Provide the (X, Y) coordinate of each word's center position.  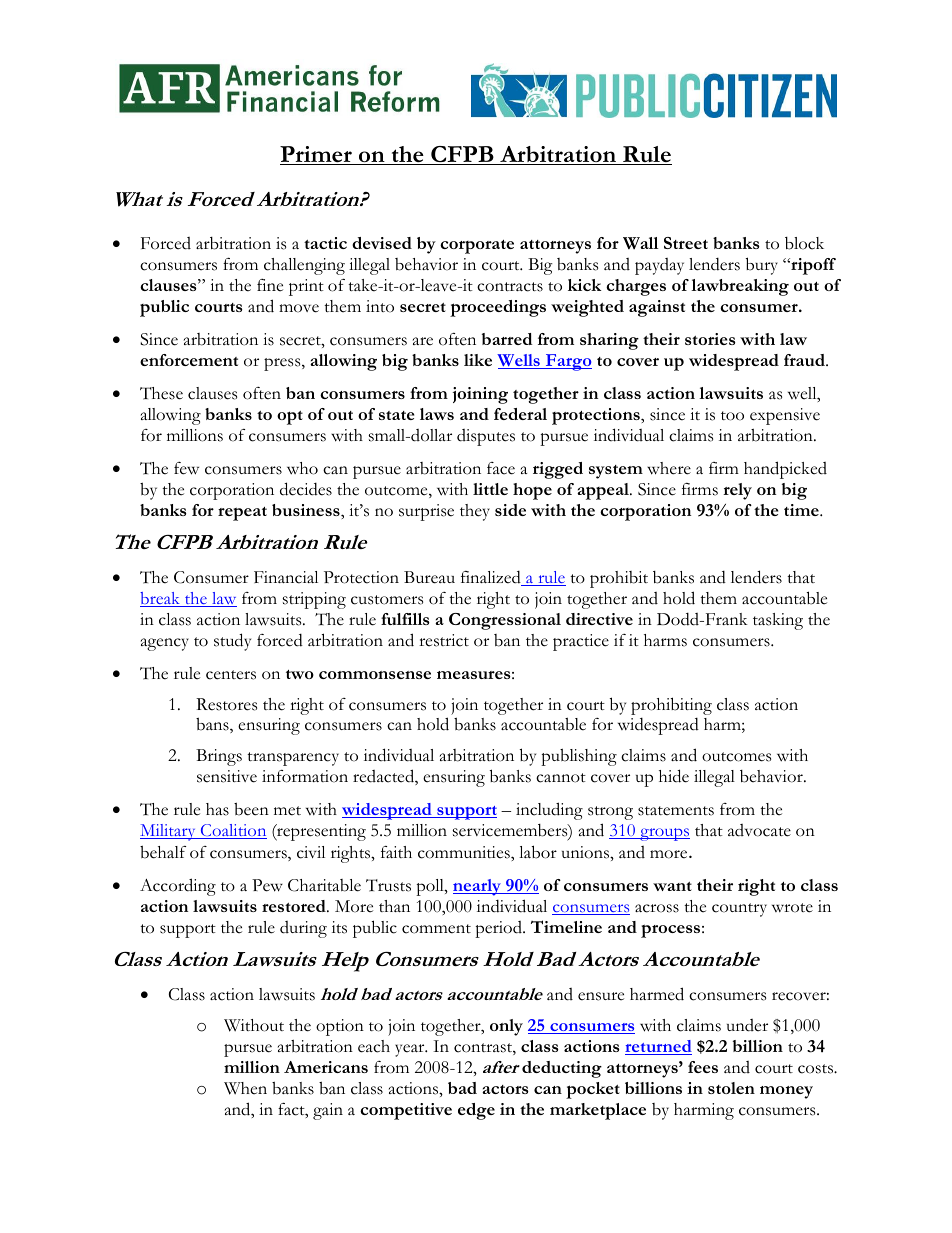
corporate (477, 247)
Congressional (505, 621)
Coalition (232, 831)
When (245, 1088)
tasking (778, 621)
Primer (317, 155)
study (232, 642)
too (732, 416)
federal (520, 414)
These (161, 393)
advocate (759, 830)
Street (686, 243)
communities (465, 852)
